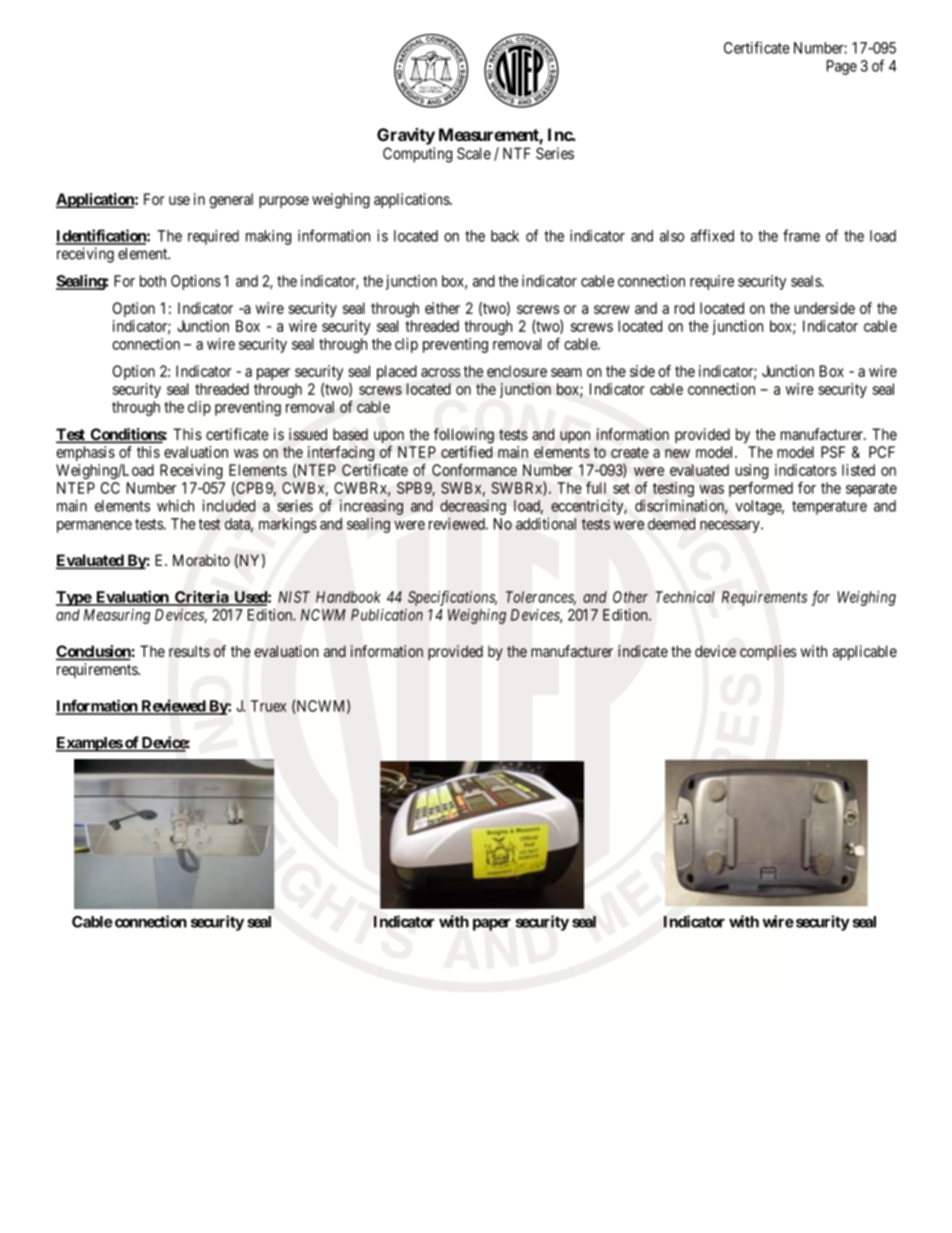 This image has height=1233, width=952. Describe the element at coordinates (189, 651) in the image. I see `results` at that location.
